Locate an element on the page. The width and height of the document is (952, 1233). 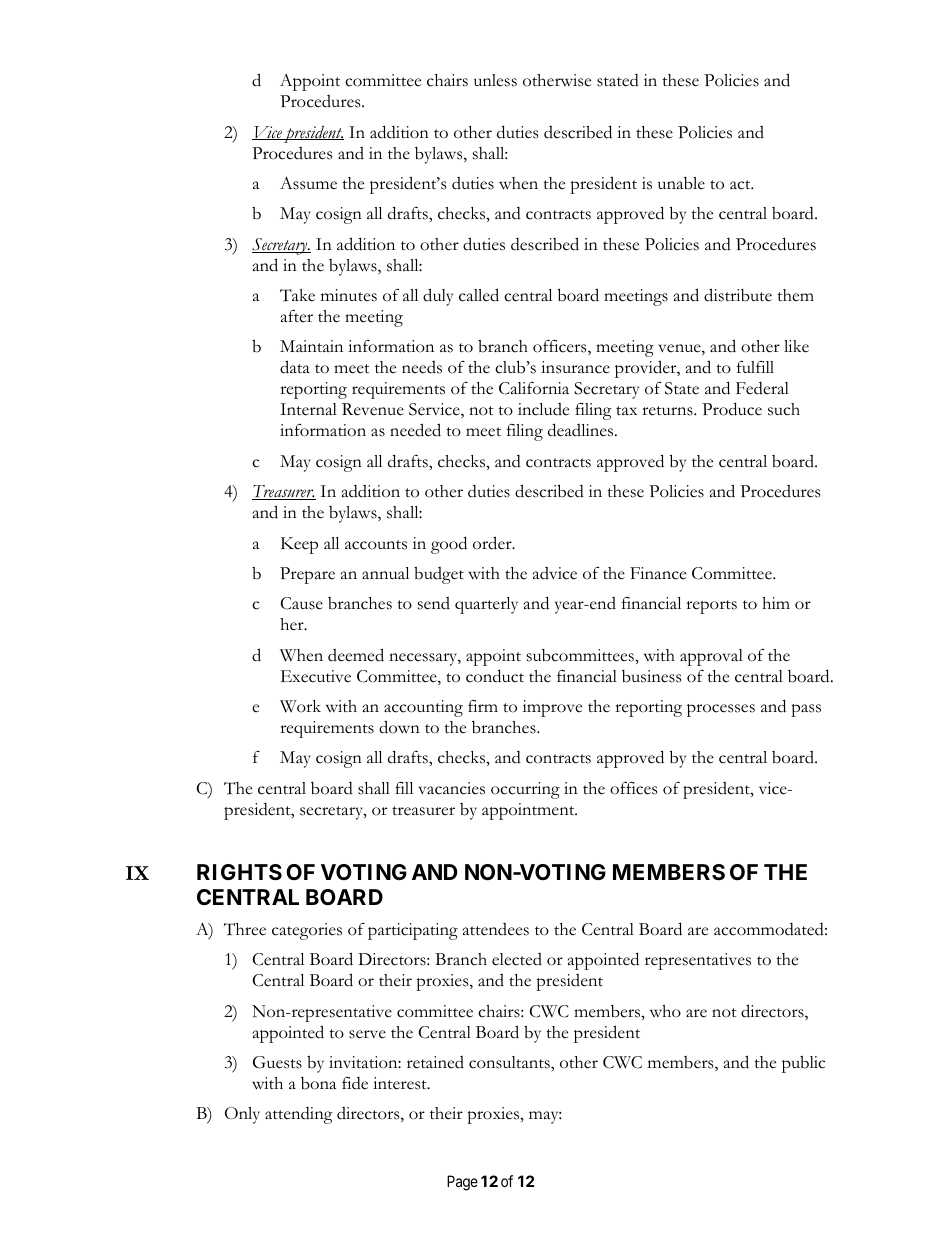
unless is located at coordinates (495, 80).
